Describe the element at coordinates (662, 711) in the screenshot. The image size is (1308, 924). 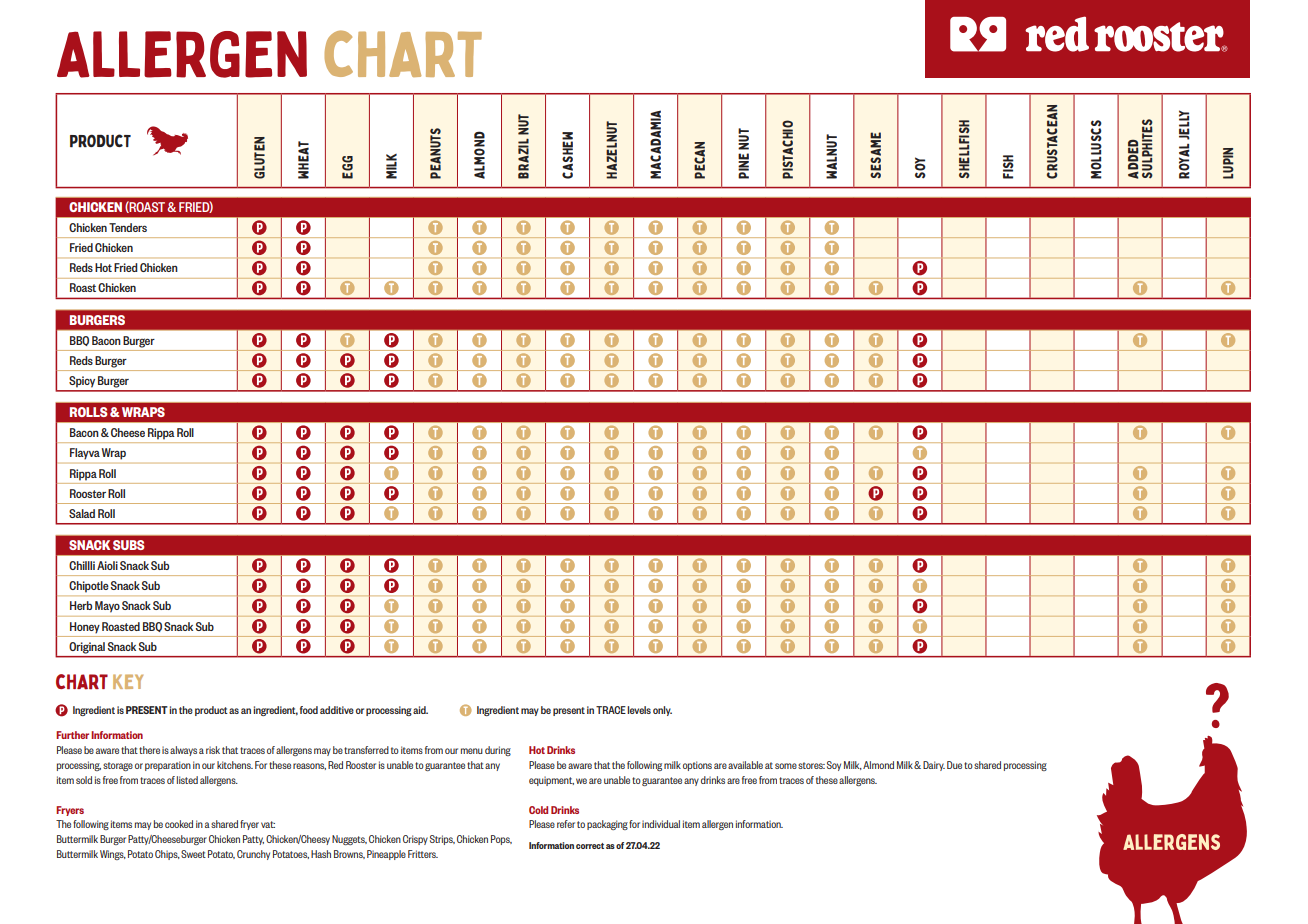
I see `only` at that location.
